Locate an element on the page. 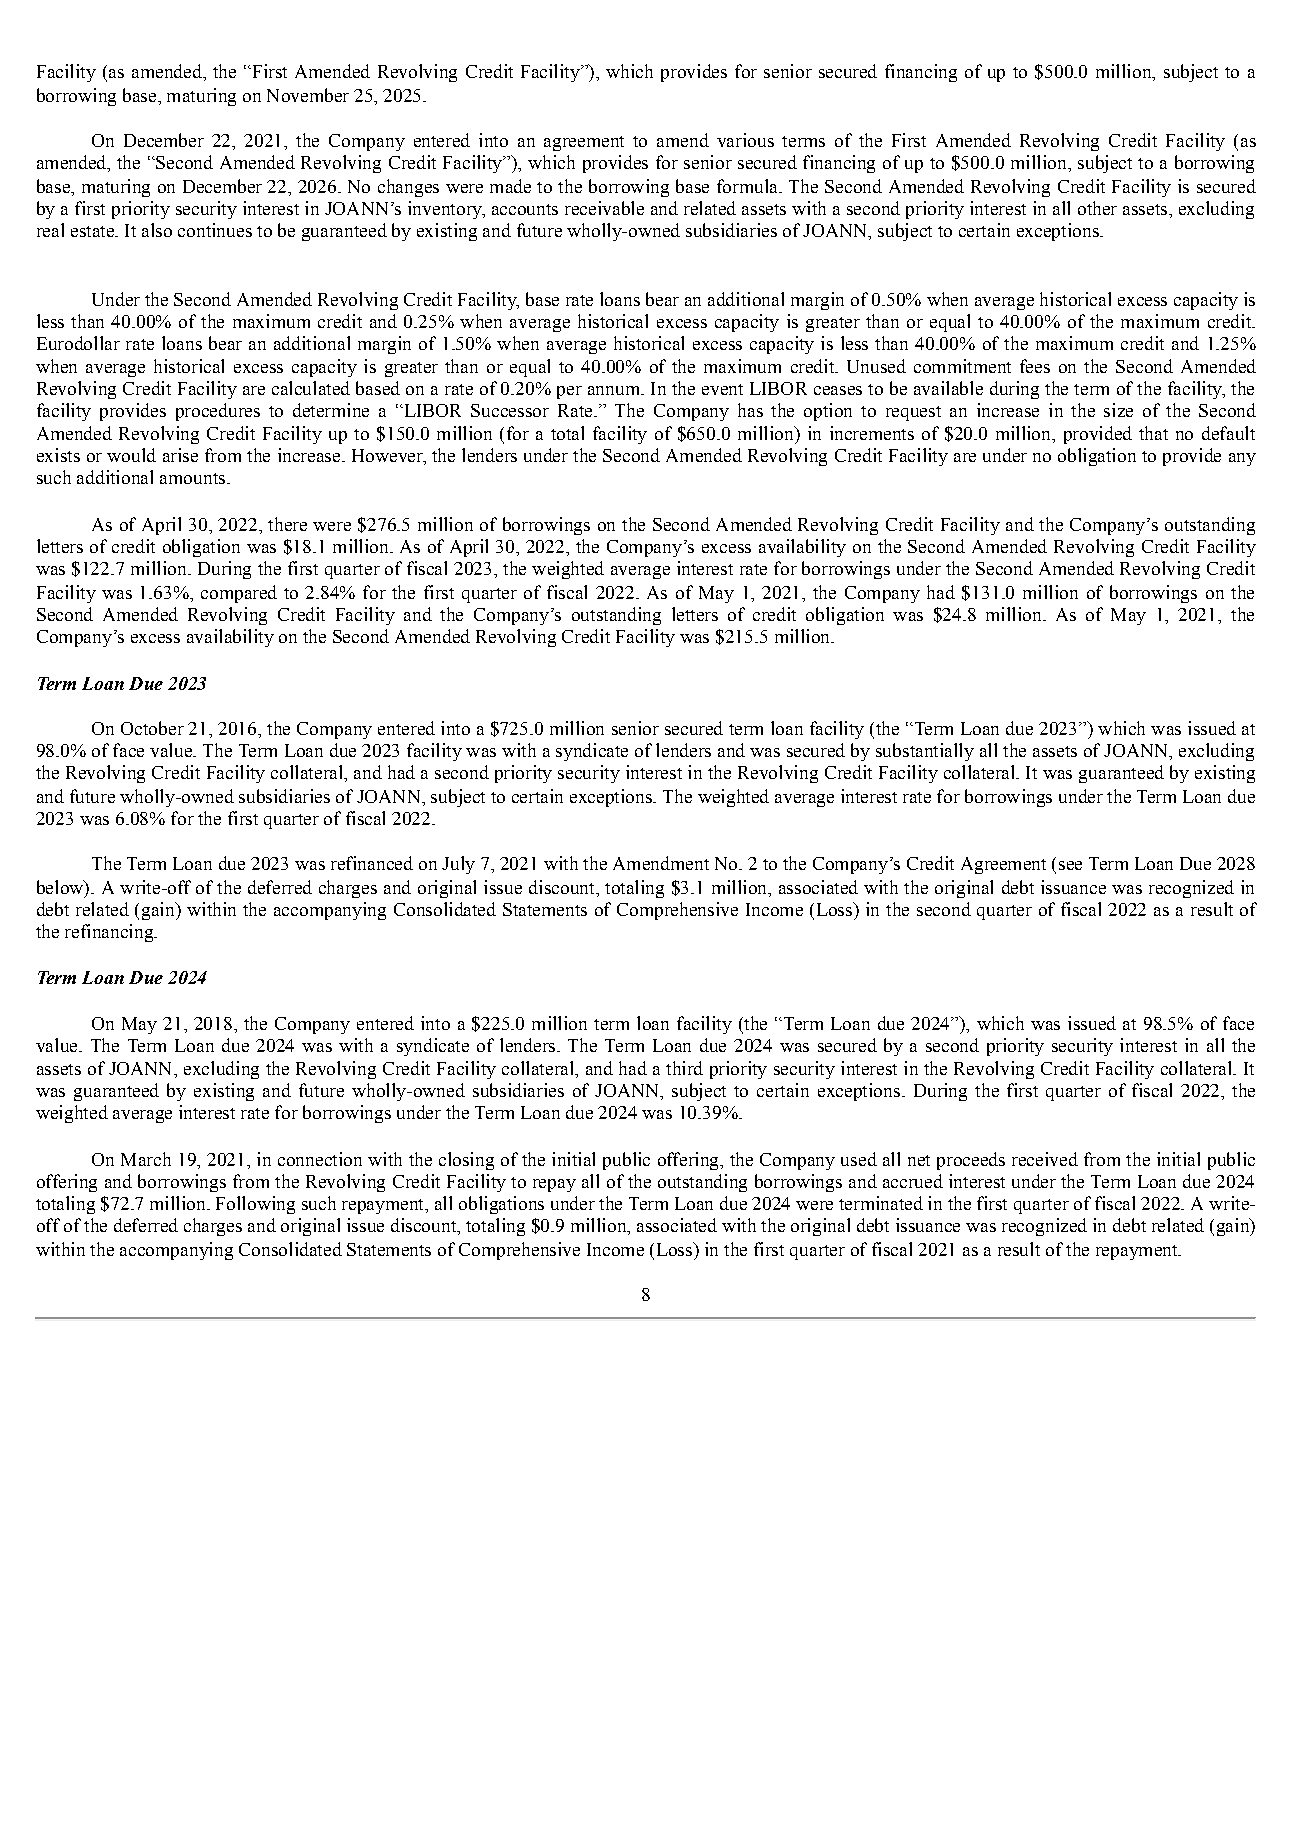  substantially is located at coordinates (925, 752).
